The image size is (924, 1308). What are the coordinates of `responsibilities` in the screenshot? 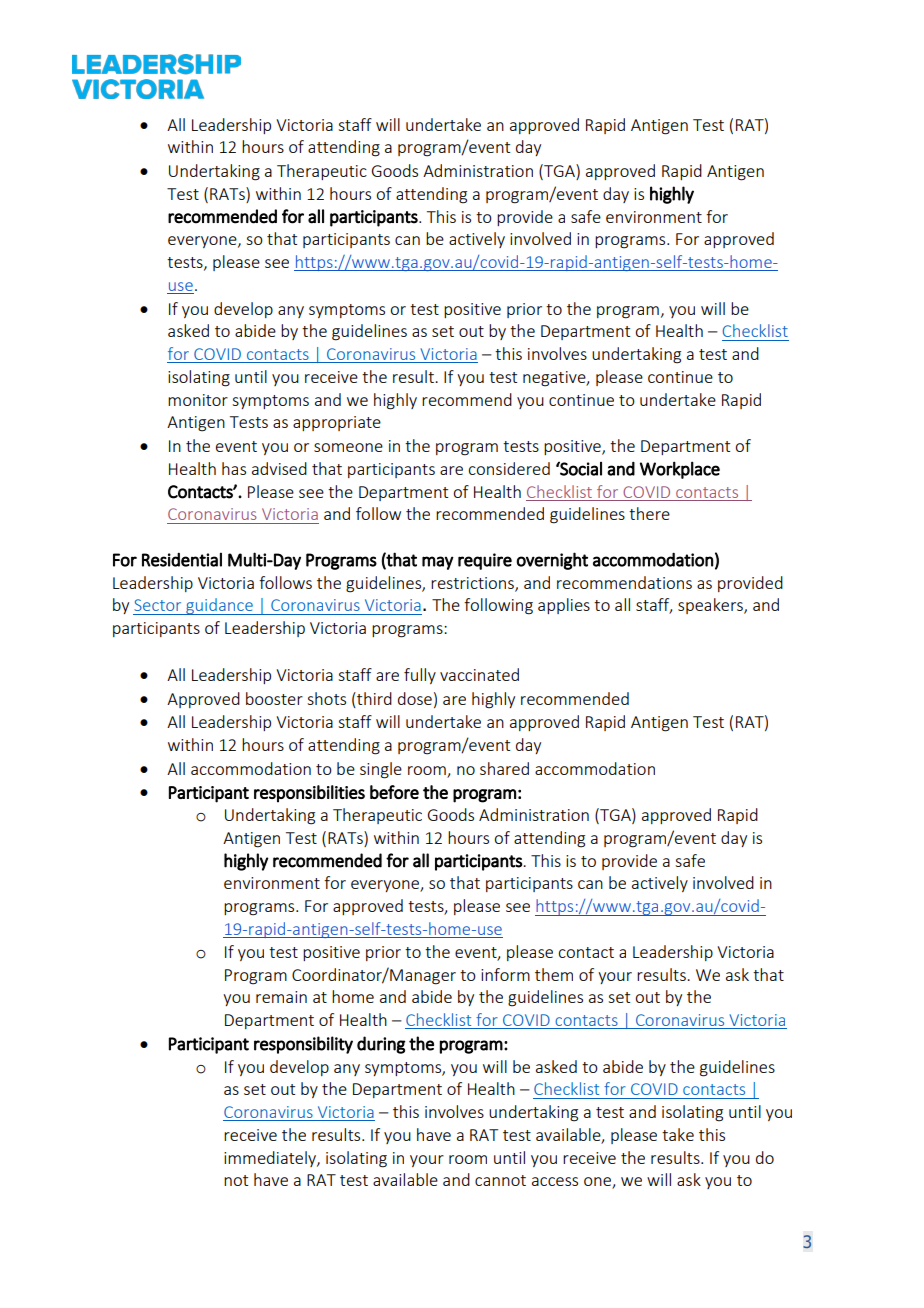 It's located at (309, 794).
